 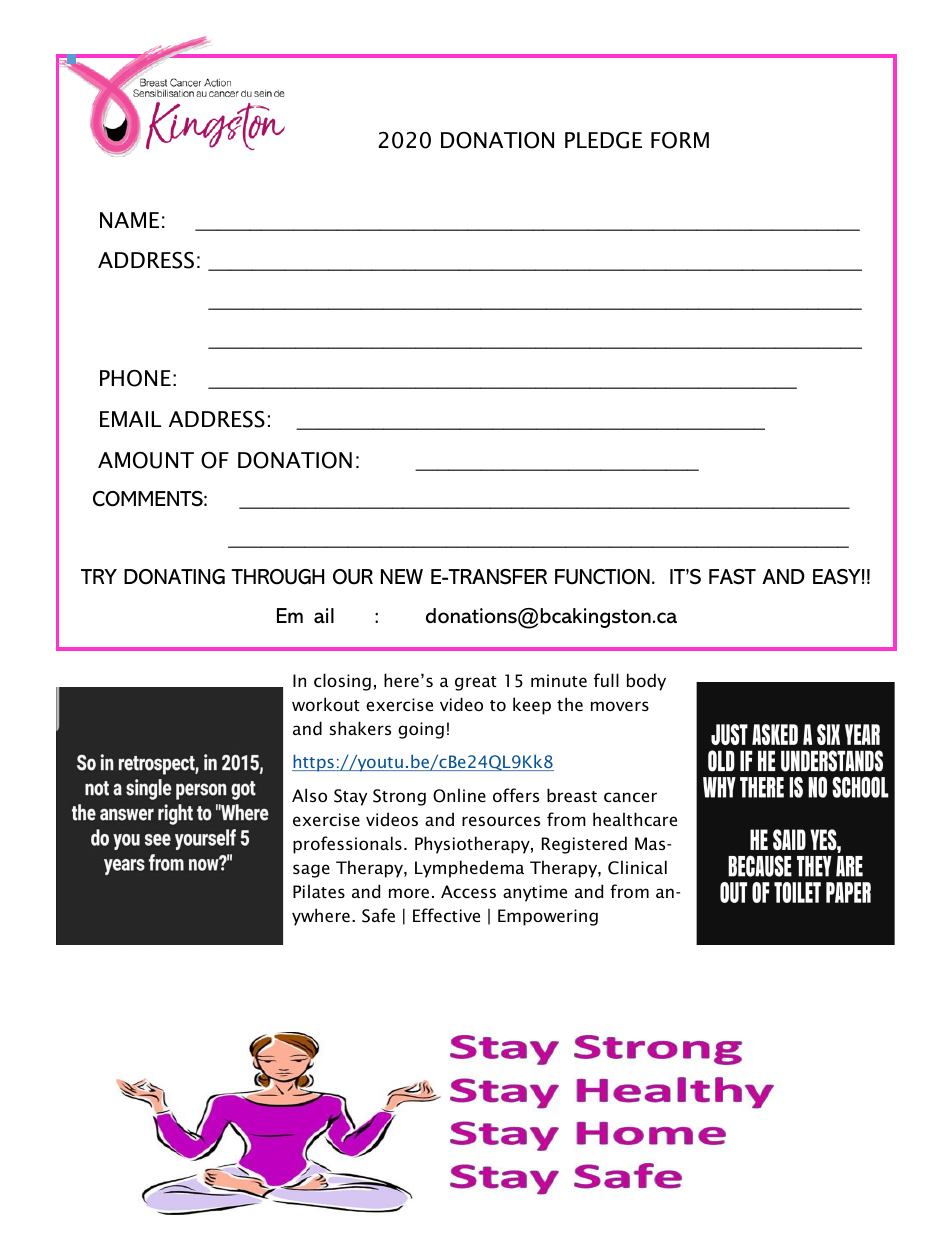 What do you see at coordinates (130, 419) in the screenshot?
I see `EMAIL` at bounding box center [130, 419].
